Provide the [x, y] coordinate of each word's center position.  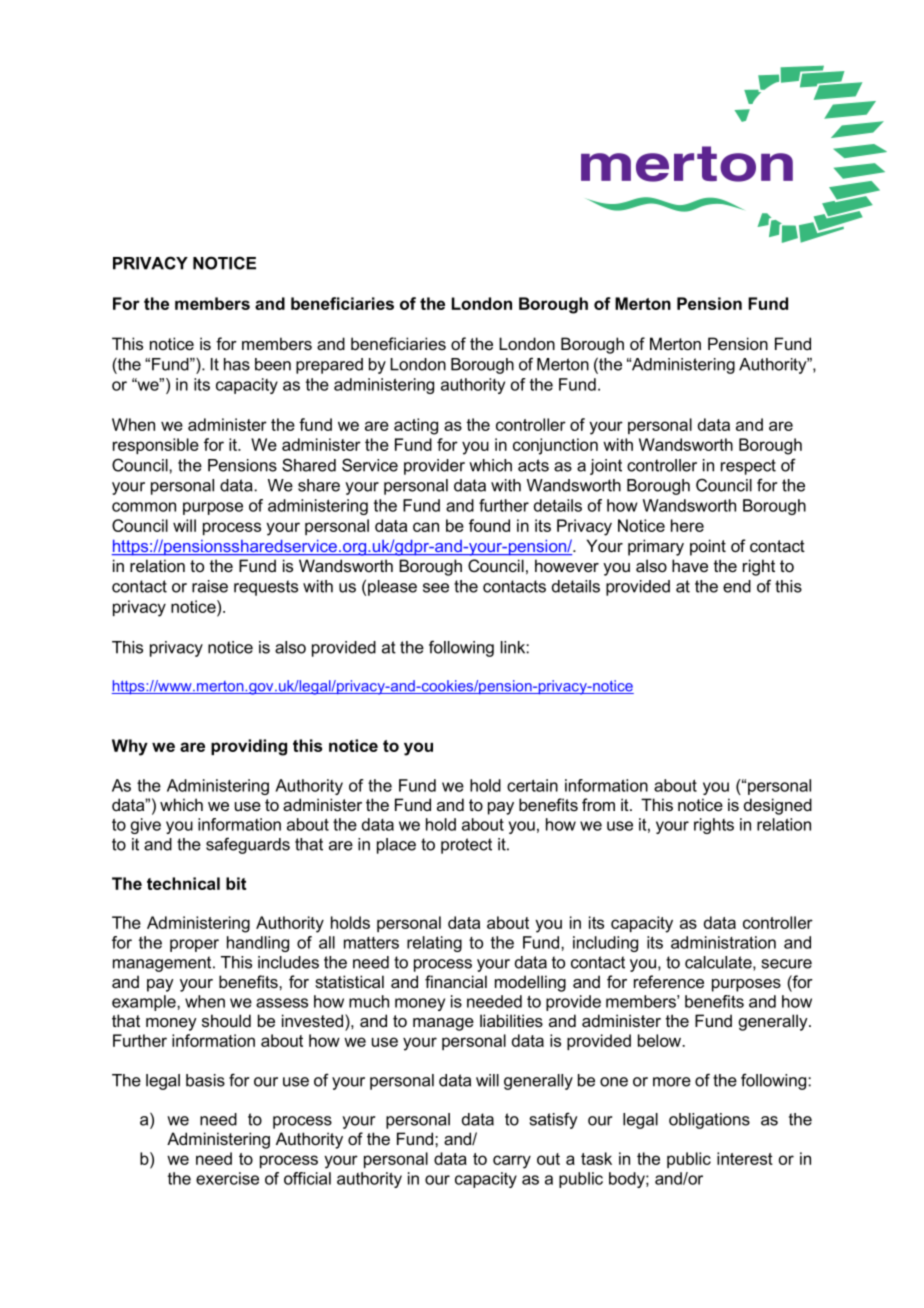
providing [249, 747]
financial [456, 981]
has [237, 364]
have [690, 565]
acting [416, 426]
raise [210, 586]
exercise [227, 1178]
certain [532, 785]
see [436, 588]
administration [723, 942]
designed [778, 806]
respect [748, 467]
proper [194, 945]
